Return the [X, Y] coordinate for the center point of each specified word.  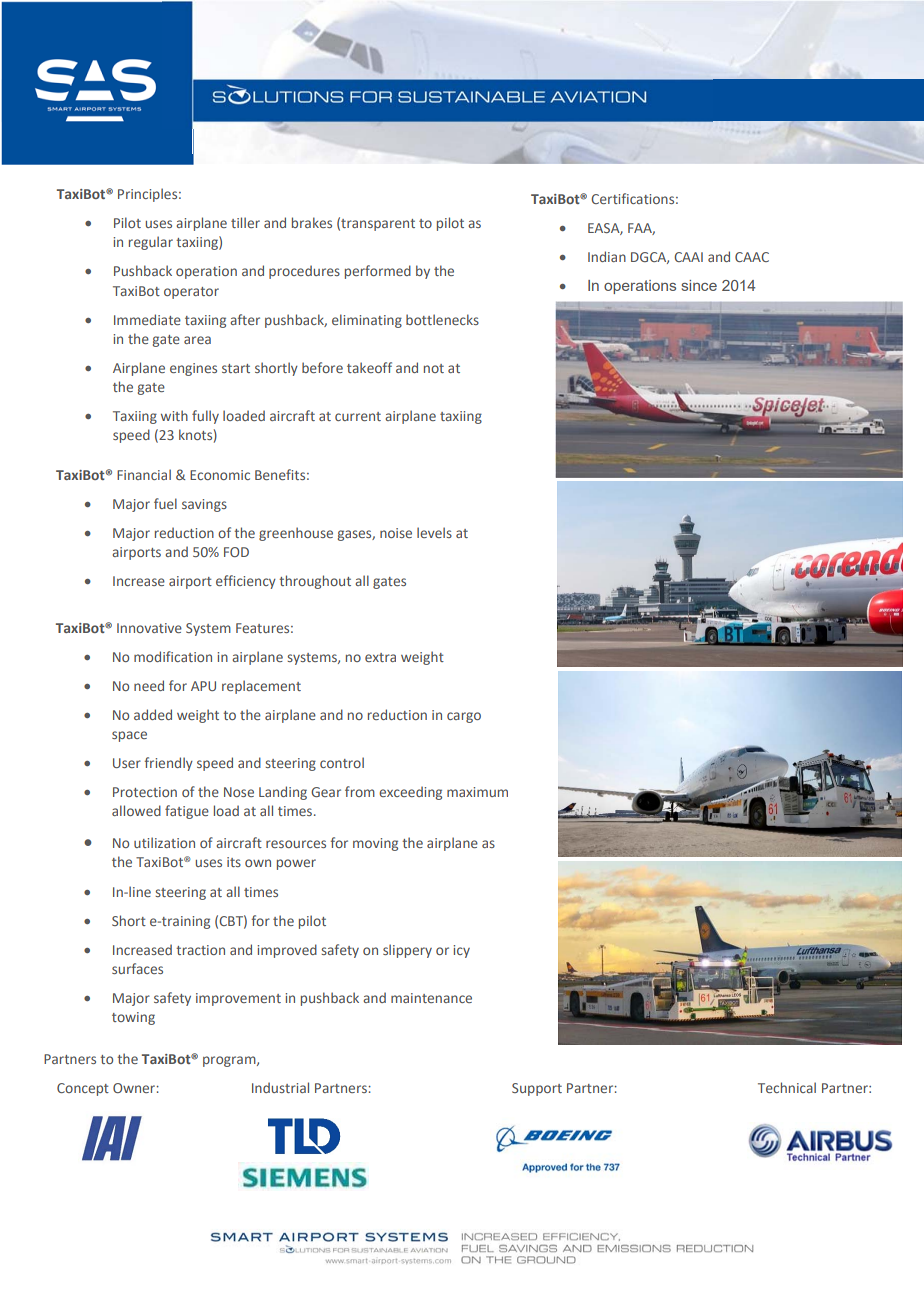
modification [173, 656]
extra [380, 657]
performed [378, 272]
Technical [787, 1087]
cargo [464, 717]
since [699, 285]
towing [133, 1018]
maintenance [431, 998]
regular [151, 243]
